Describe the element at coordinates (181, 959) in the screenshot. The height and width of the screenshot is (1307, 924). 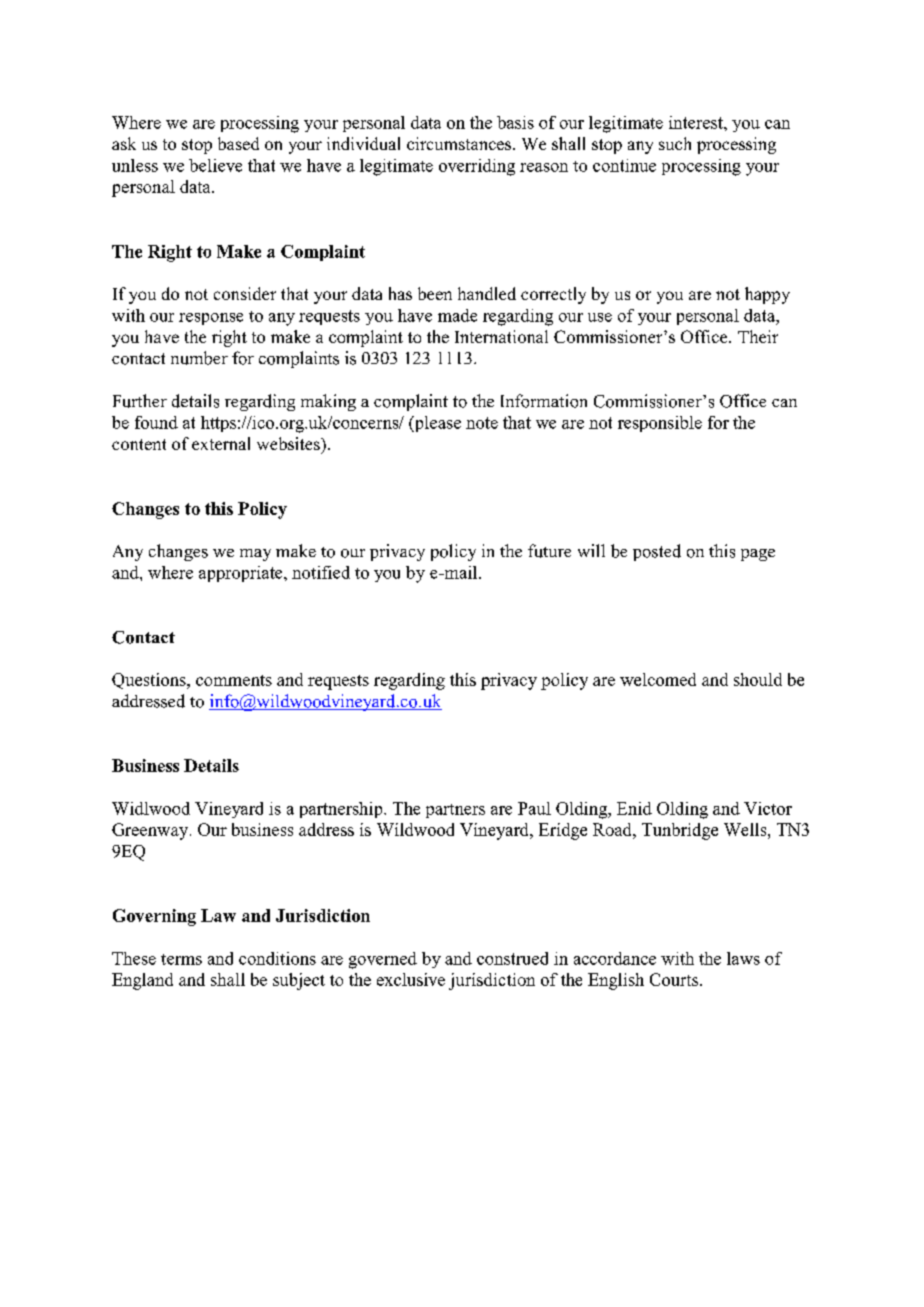
I see `terms` at that location.
